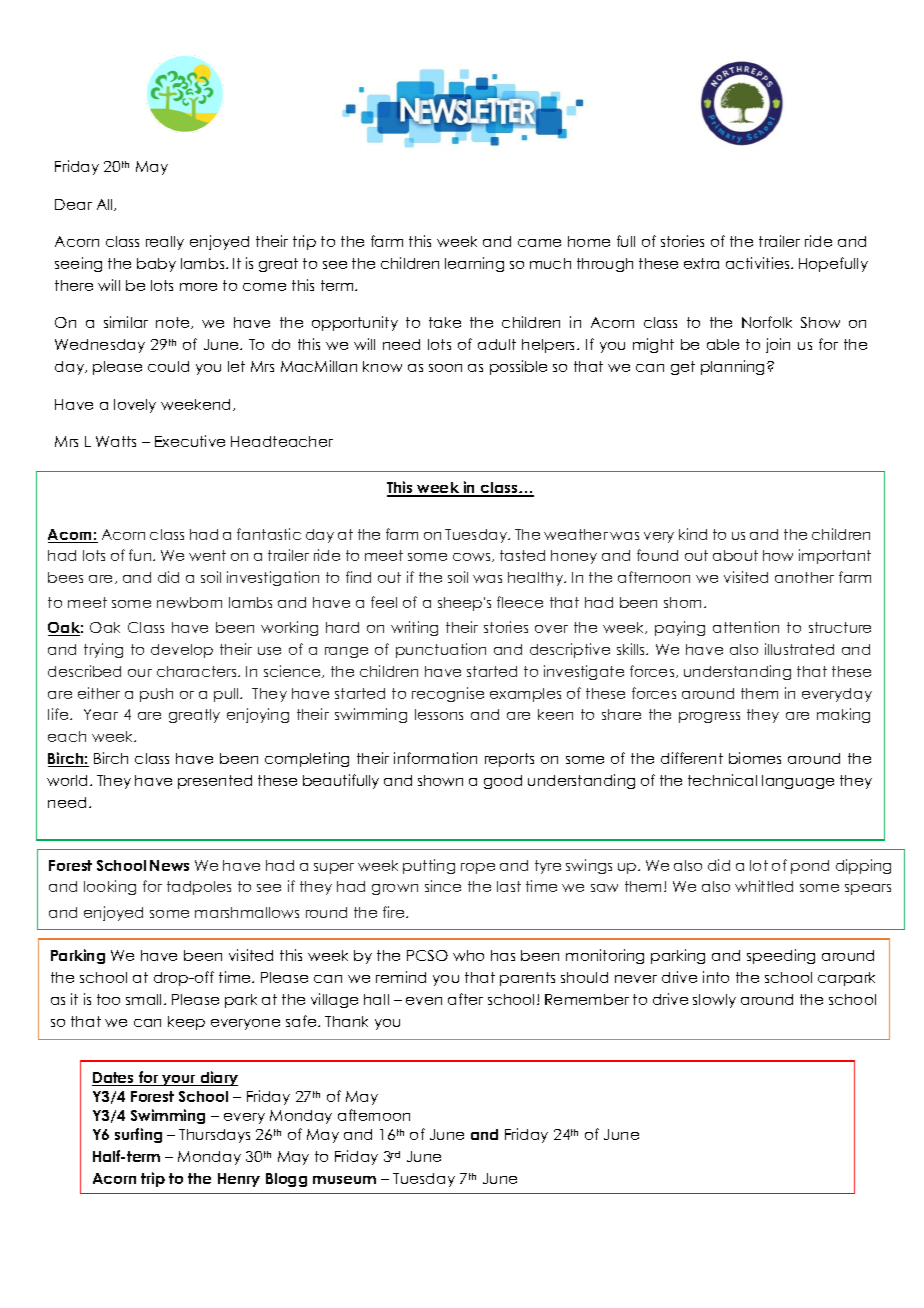 The image size is (924, 1308). I want to click on surfing, so click(138, 1135).
